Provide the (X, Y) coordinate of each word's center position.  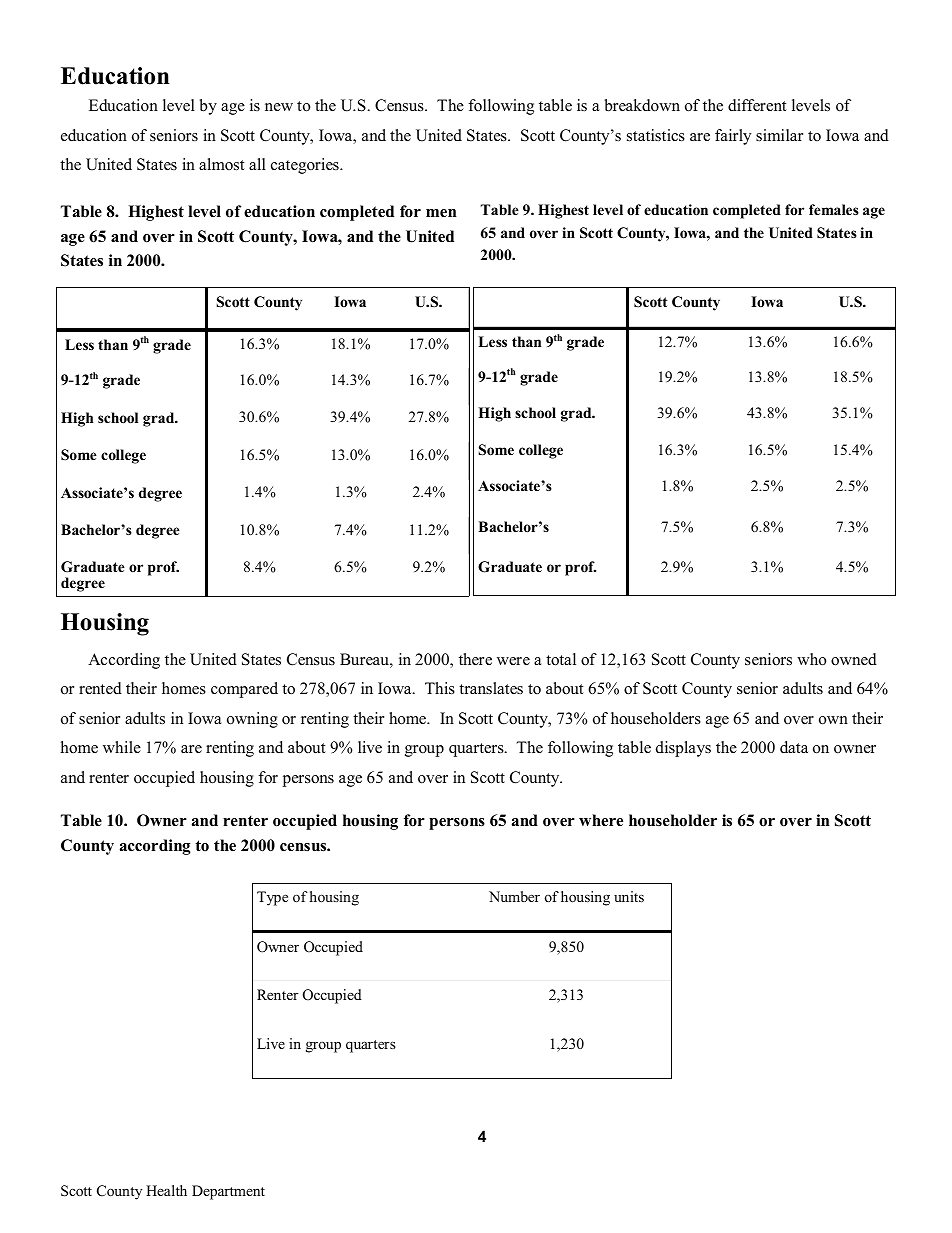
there (475, 659)
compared (244, 690)
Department (228, 1192)
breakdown (642, 105)
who (811, 659)
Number (514, 896)
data (794, 747)
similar (779, 135)
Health (166, 1190)
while (122, 747)
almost (221, 164)
